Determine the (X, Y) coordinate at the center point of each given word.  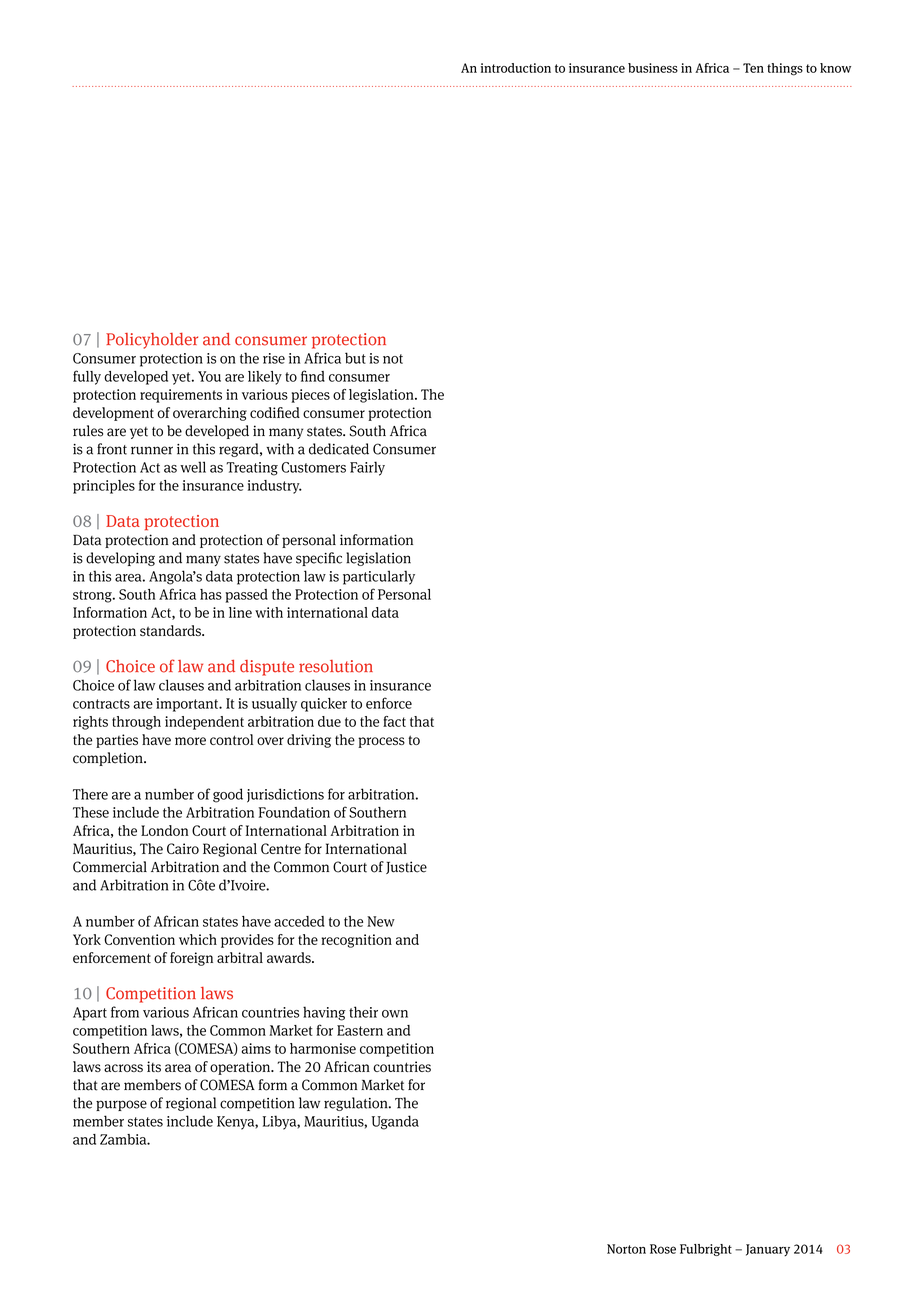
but (355, 358)
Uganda (395, 1122)
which (198, 939)
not (393, 359)
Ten (753, 68)
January (768, 1250)
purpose (121, 1105)
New (381, 921)
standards (171, 630)
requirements (181, 396)
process (381, 742)
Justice (406, 867)
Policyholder (152, 341)
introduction (516, 68)
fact (394, 721)
